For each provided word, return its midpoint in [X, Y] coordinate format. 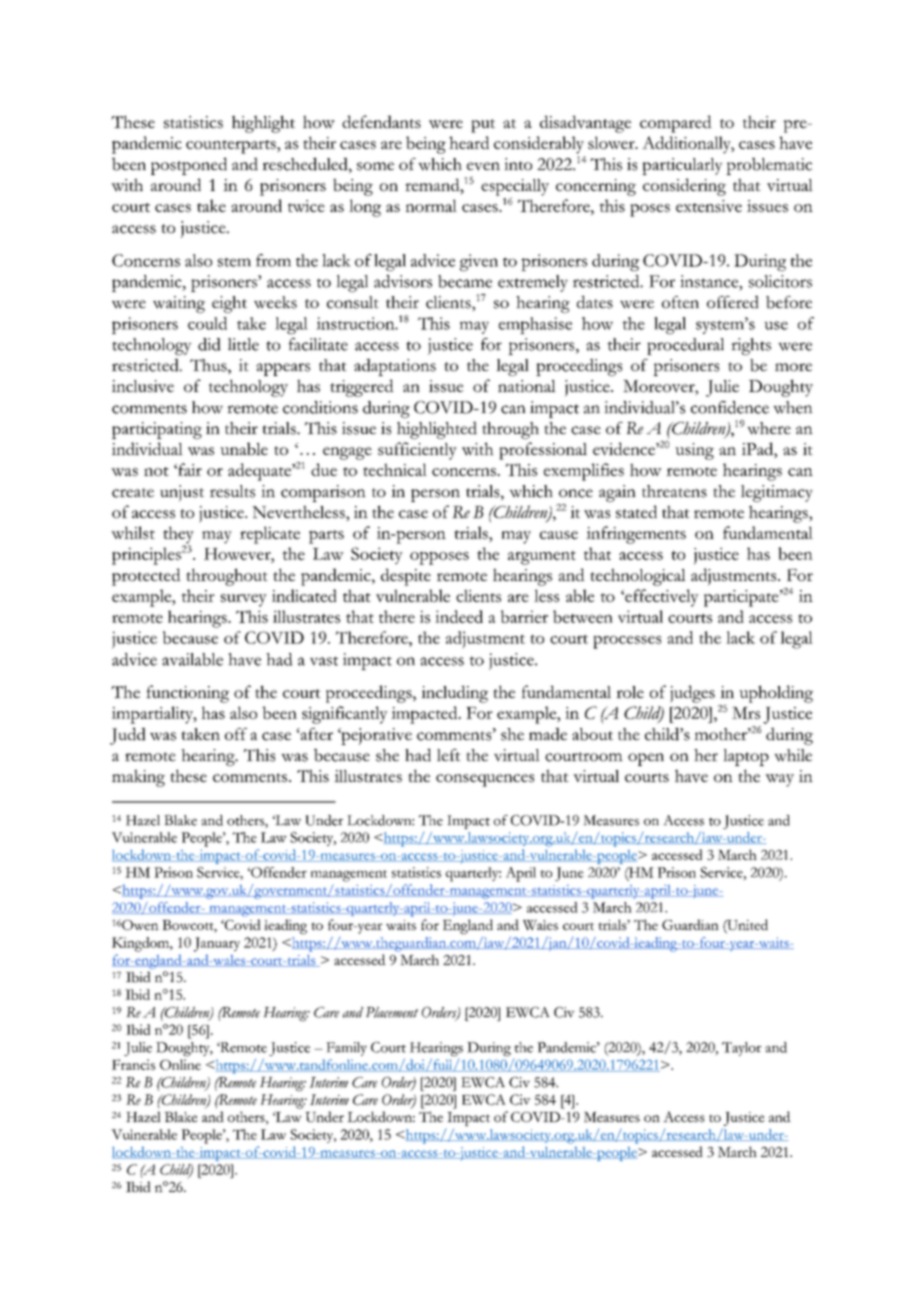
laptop [746, 757]
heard [469, 142]
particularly [682, 166]
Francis [133, 1064]
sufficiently [417, 451]
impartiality [153, 715]
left [449, 755]
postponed [189, 166]
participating [157, 430]
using [694, 451]
